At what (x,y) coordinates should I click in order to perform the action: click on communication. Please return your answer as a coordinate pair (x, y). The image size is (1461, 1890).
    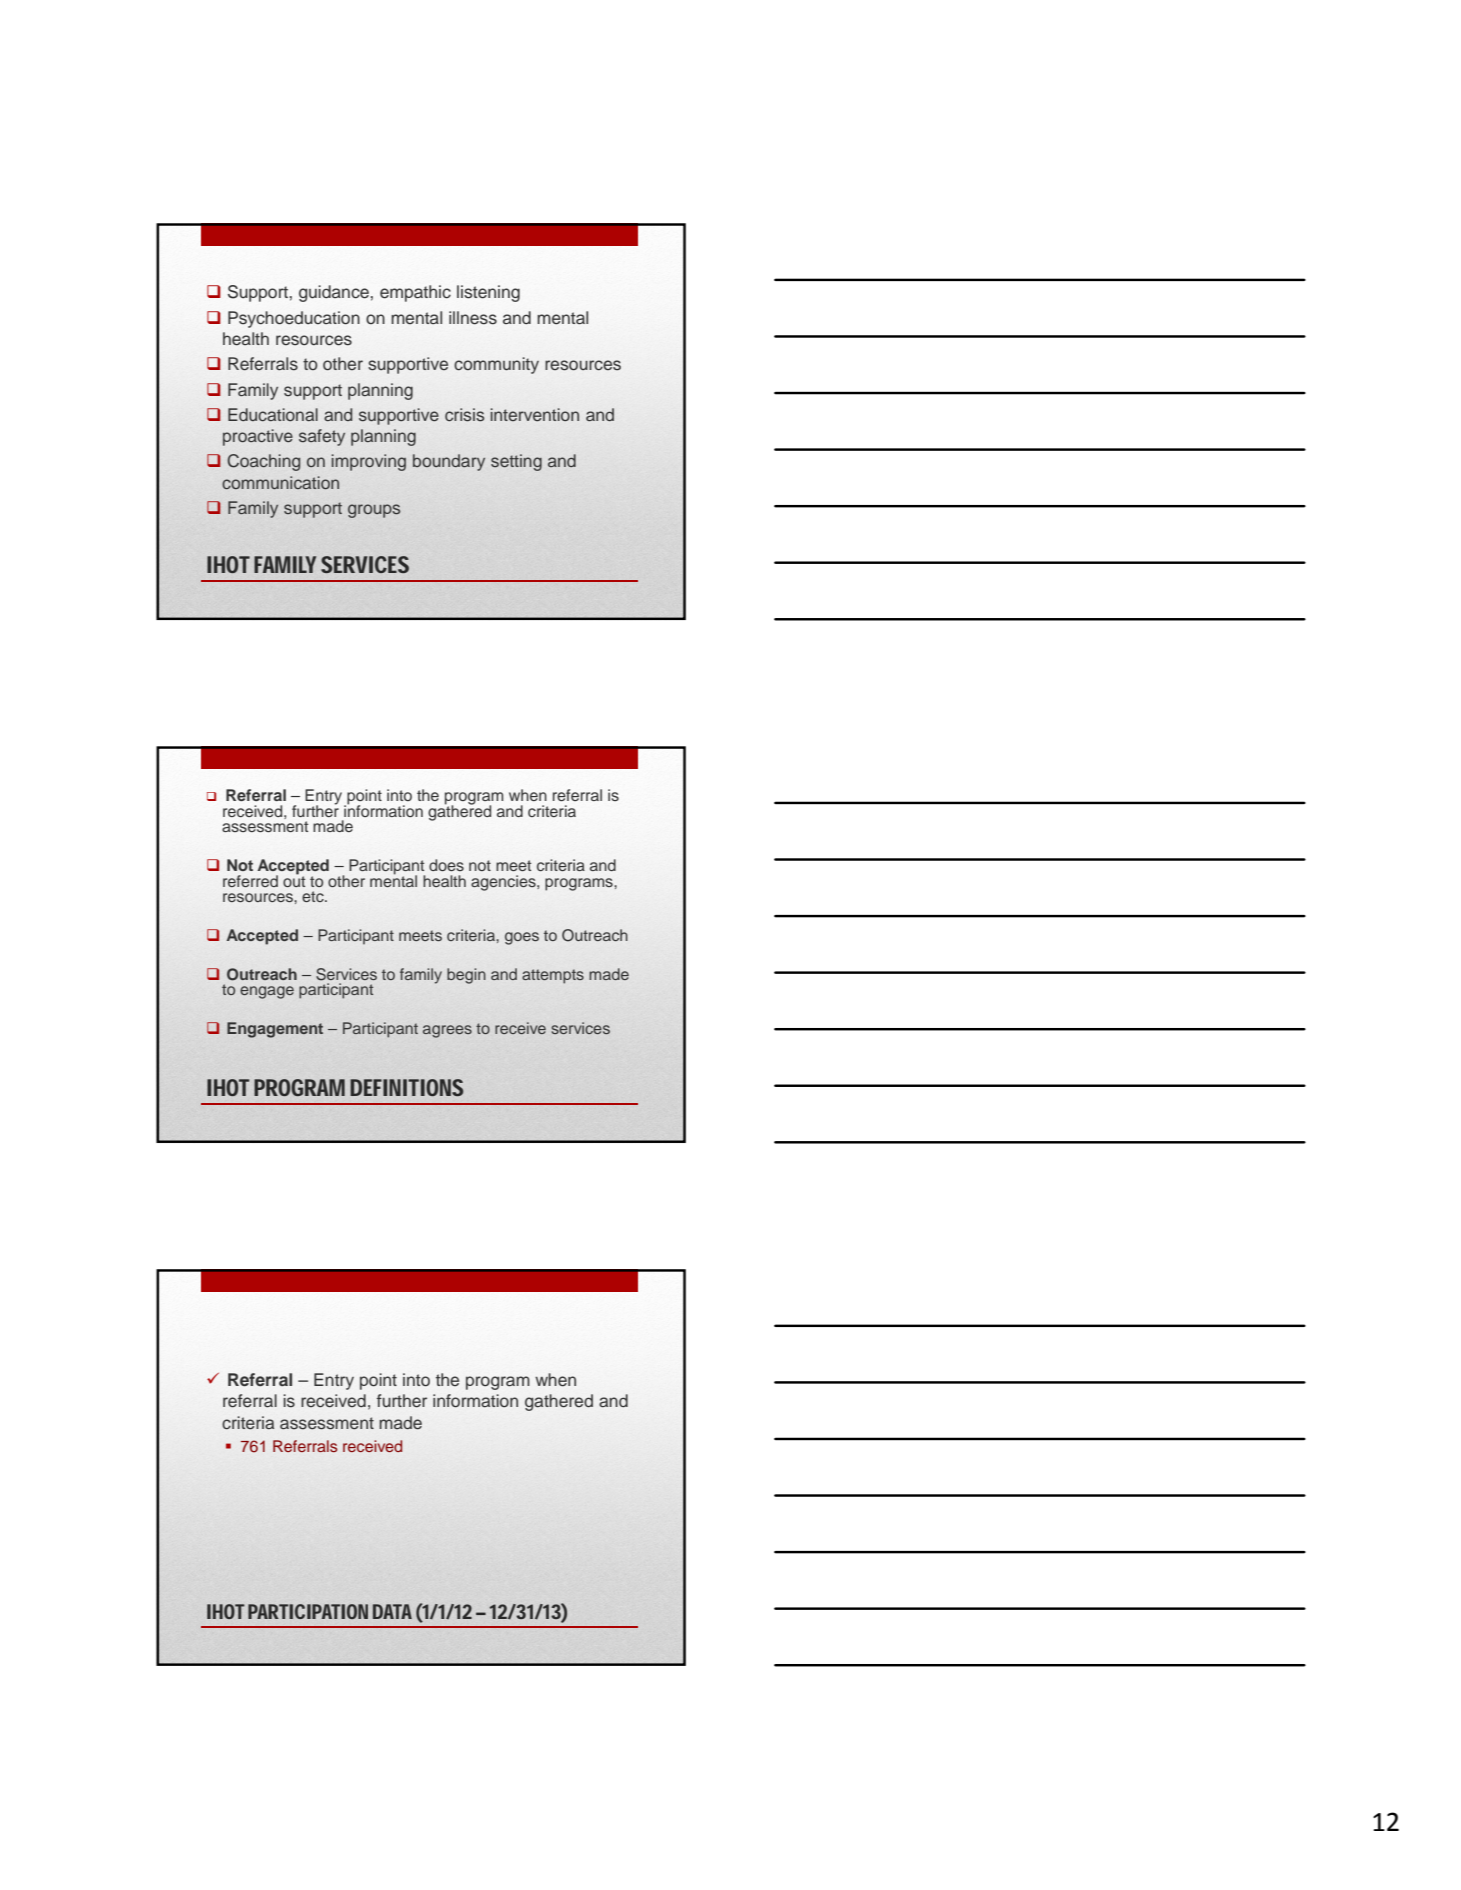
    Looking at the image, I should click on (280, 482).
